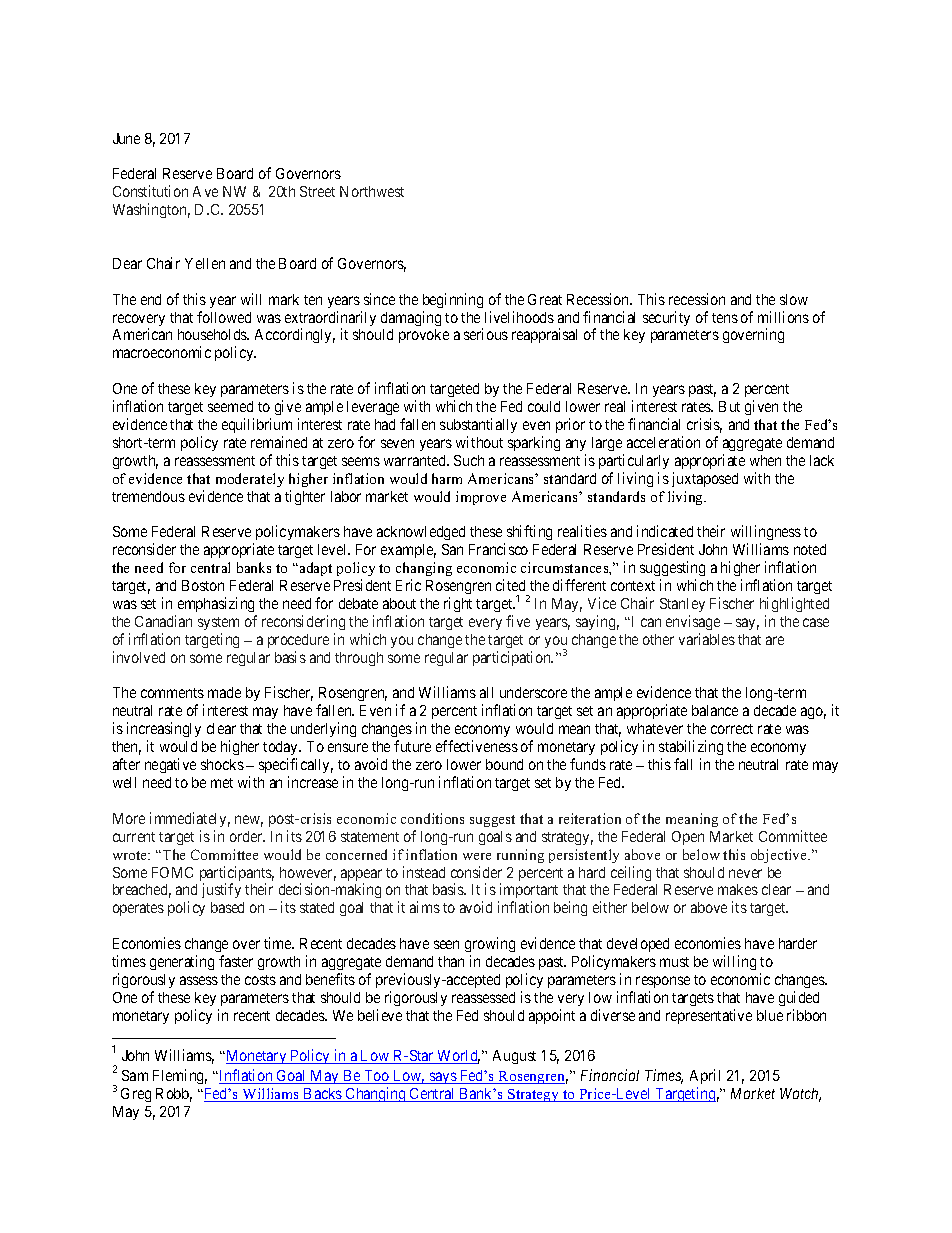 The width and height of the screenshot is (952, 1233). I want to click on Constitution, so click(150, 191).
